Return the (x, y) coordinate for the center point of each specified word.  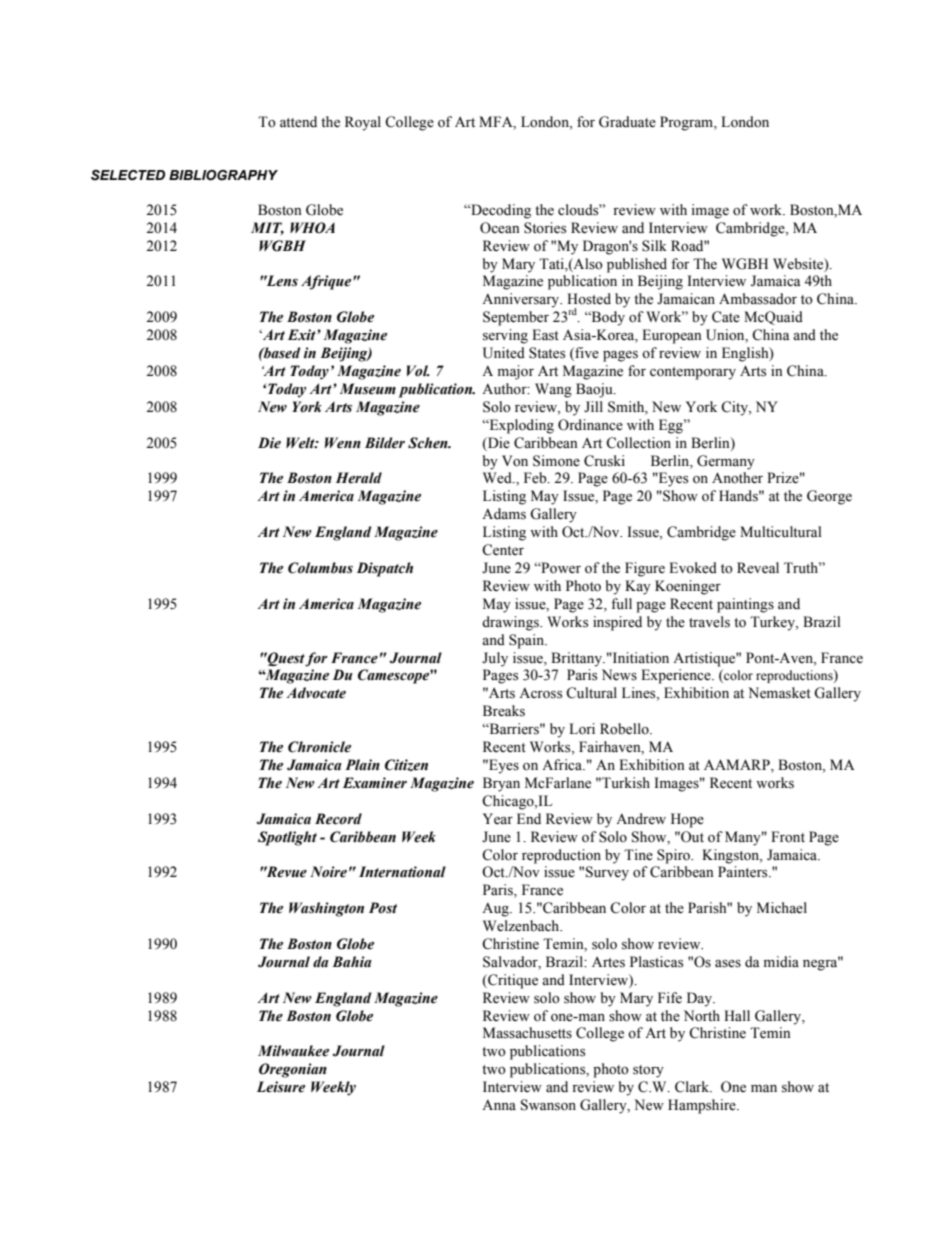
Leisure (281, 1087)
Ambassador (758, 299)
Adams (504, 514)
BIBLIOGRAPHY (223, 175)
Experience (677, 676)
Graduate (627, 122)
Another (737, 478)
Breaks (504, 711)
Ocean (500, 228)
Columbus (320, 568)
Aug (496, 909)
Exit (303, 334)
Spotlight (287, 838)
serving (505, 336)
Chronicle (319, 747)
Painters (744, 872)
